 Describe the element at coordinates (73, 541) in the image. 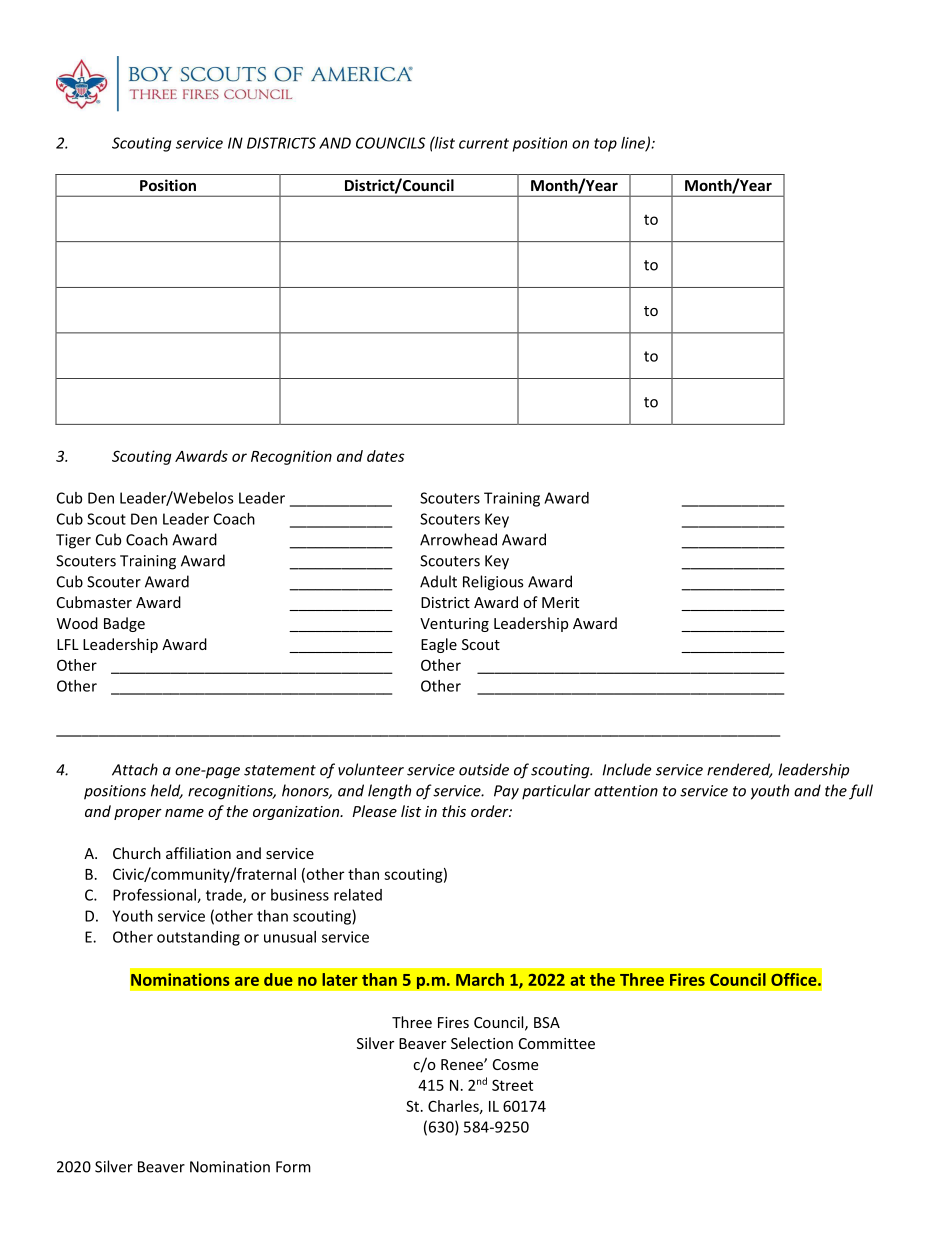

I see `Tiger` at that location.
